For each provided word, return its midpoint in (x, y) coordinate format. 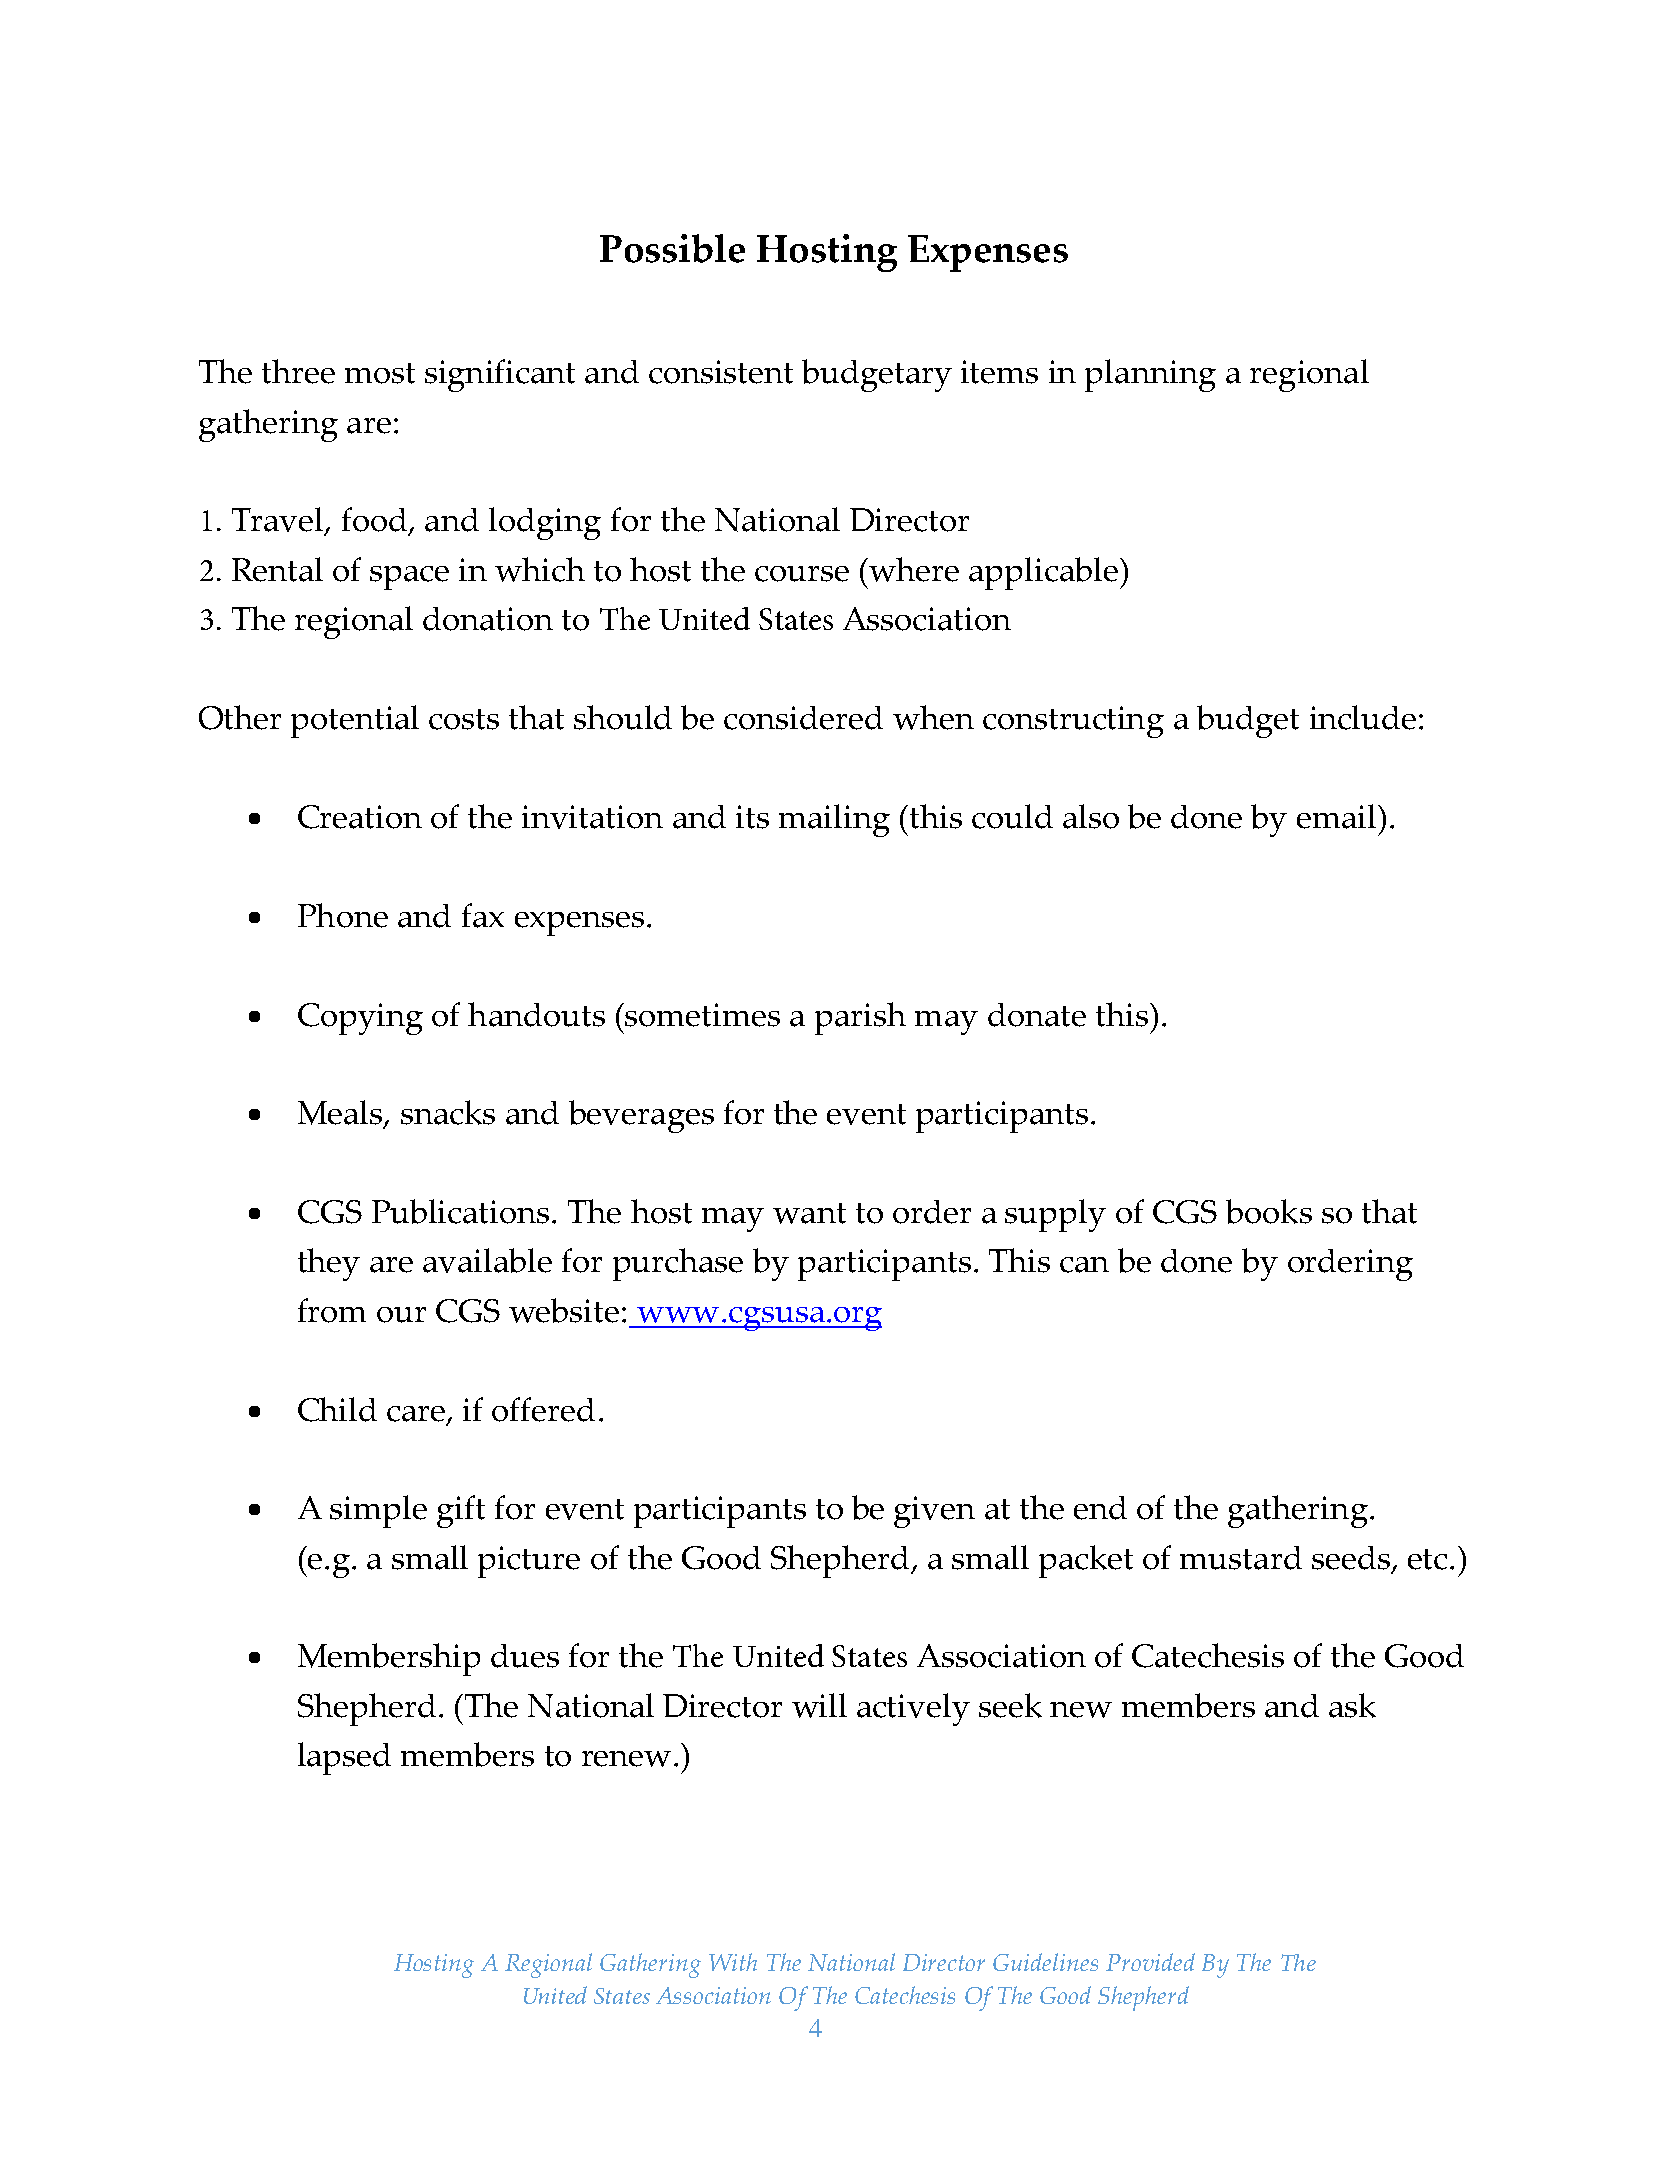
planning (1150, 375)
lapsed (344, 1758)
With (733, 1962)
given (934, 1512)
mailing (834, 820)
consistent (721, 372)
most (380, 373)
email (1338, 816)
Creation (360, 817)
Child (337, 1409)
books (1269, 1211)
